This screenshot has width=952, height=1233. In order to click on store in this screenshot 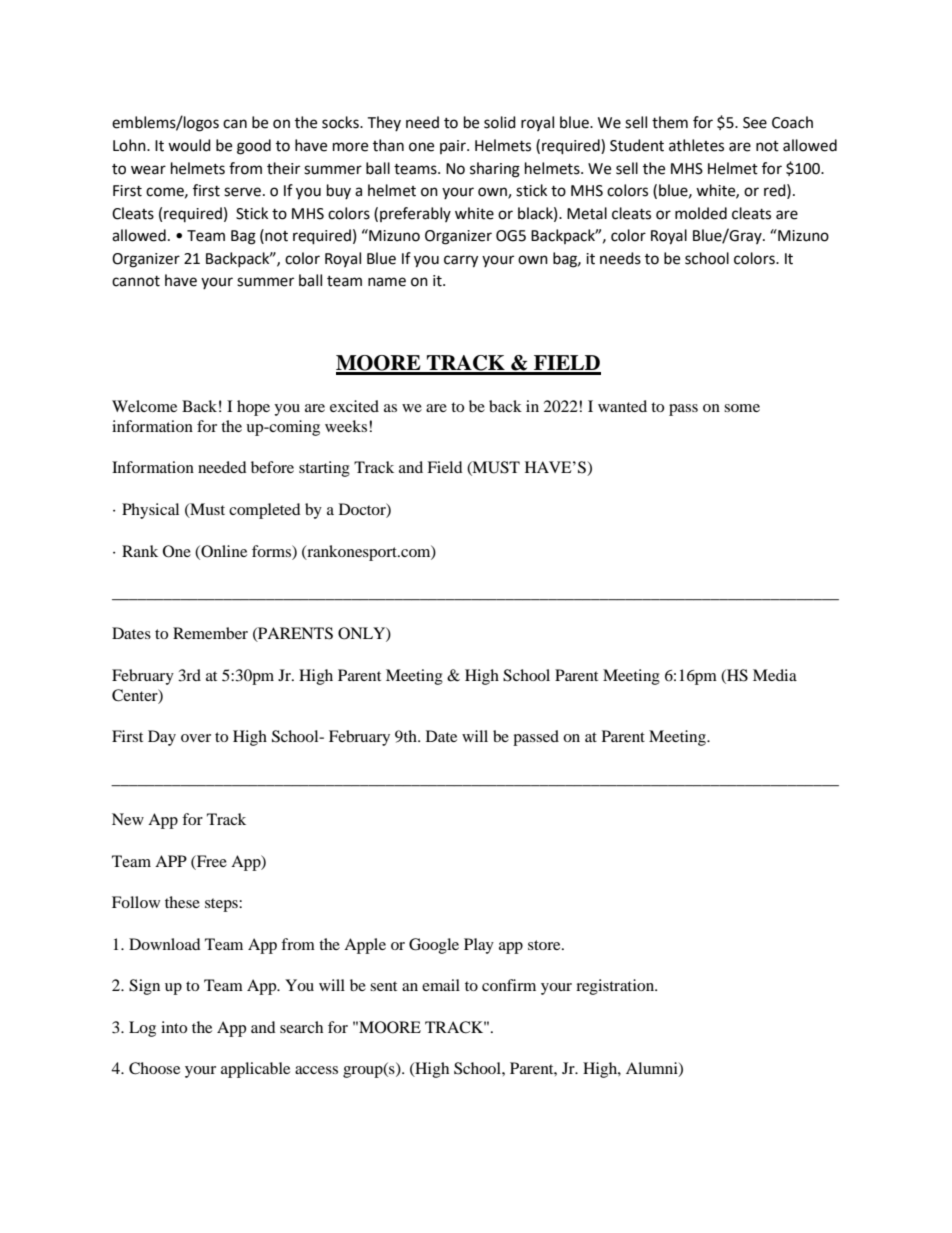, I will do `click(545, 945)`.
